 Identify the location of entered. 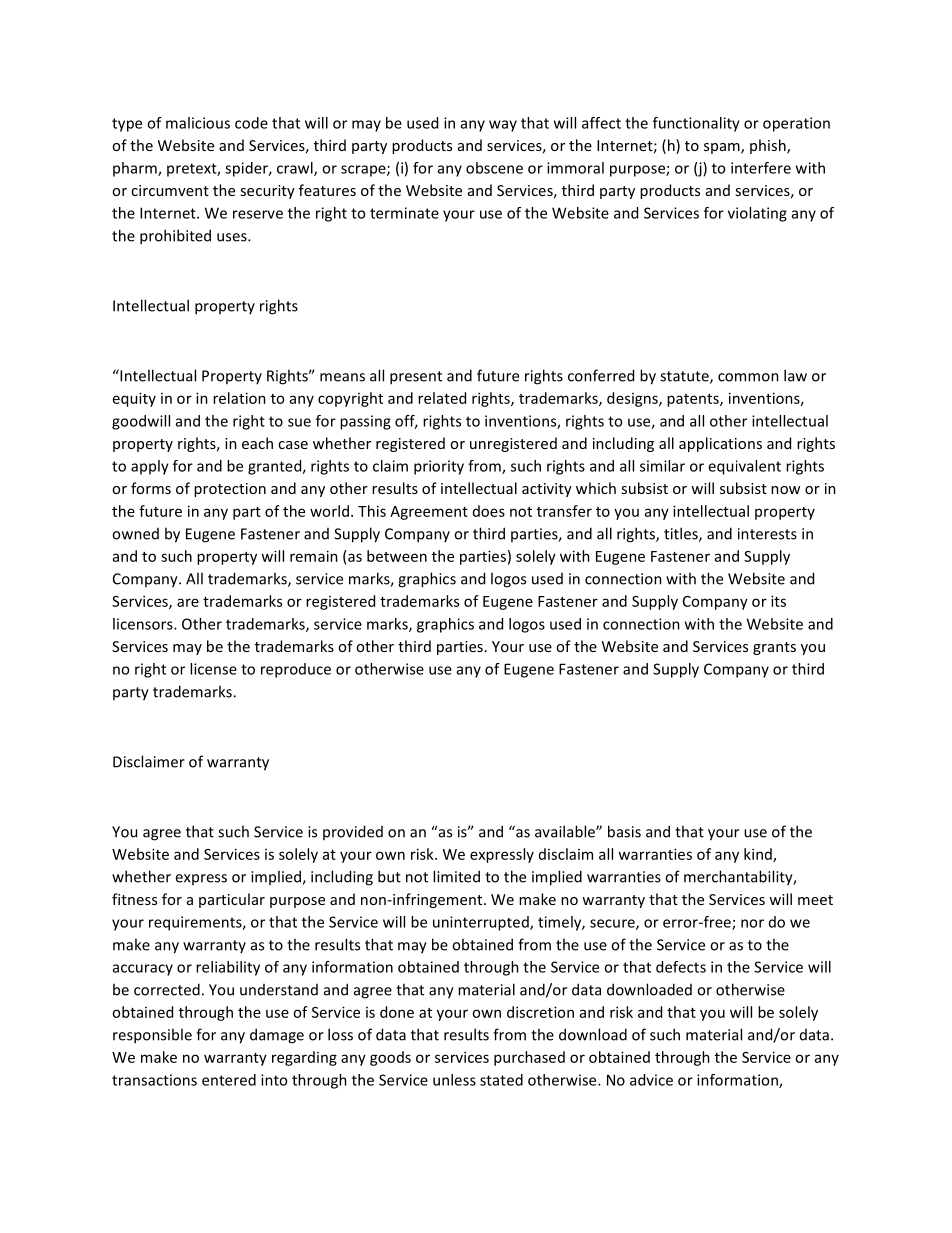
(229, 1080).
